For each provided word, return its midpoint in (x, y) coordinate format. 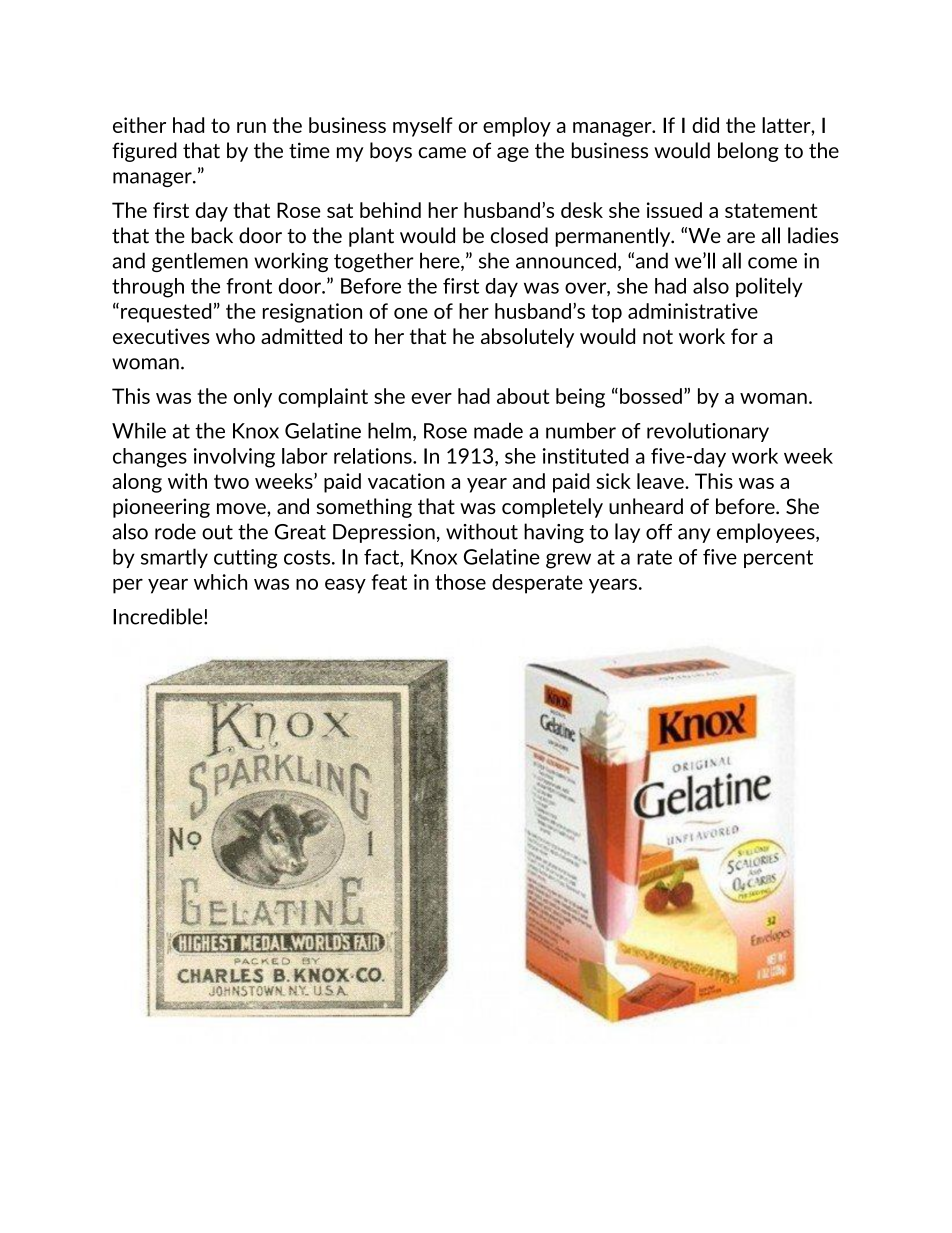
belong (748, 152)
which (220, 582)
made (498, 431)
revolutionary (708, 432)
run (251, 127)
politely (769, 287)
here (441, 261)
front (249, 286)
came (442, 153)
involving (234, 458)
